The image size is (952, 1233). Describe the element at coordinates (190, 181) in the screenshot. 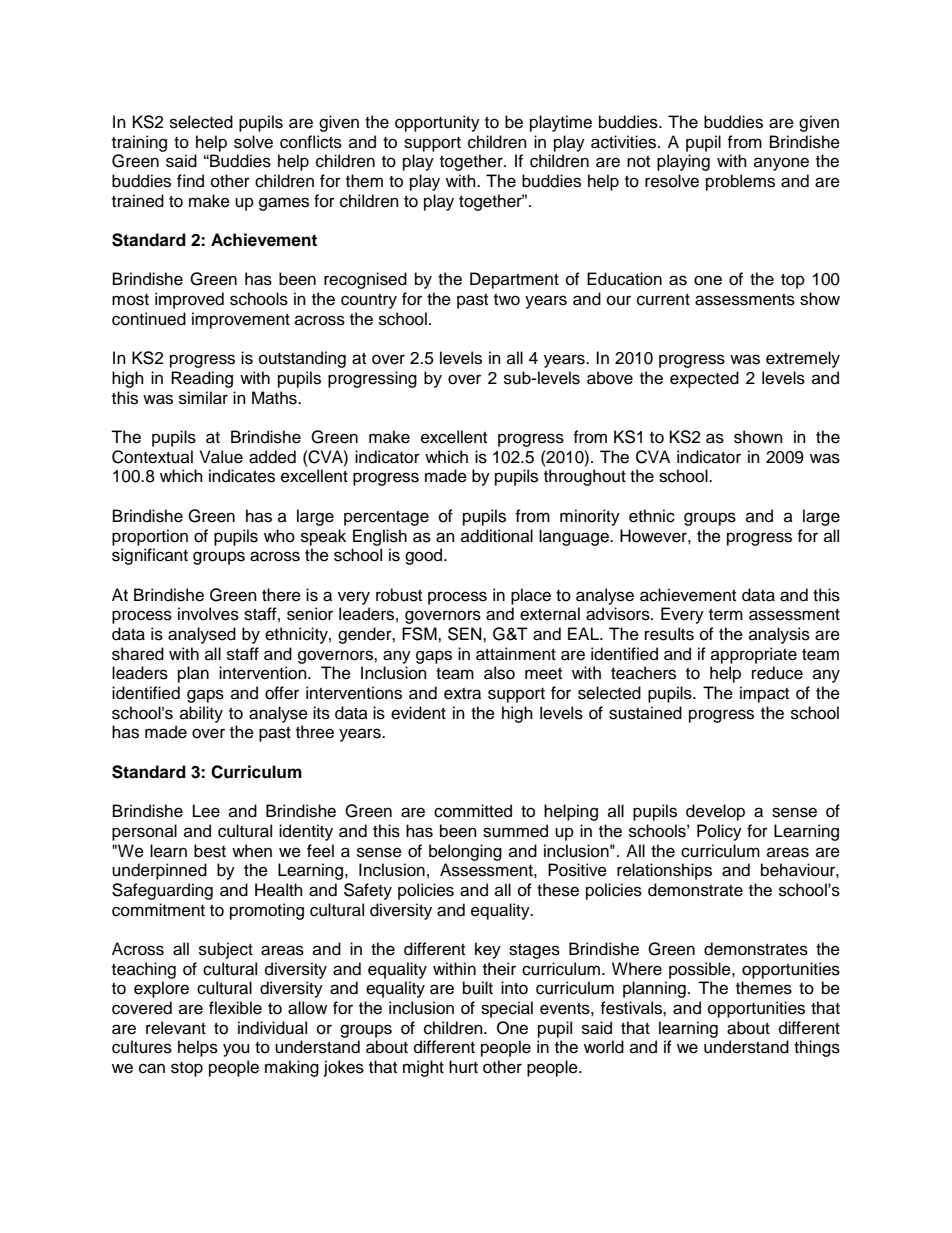

I see `find` at that location.
